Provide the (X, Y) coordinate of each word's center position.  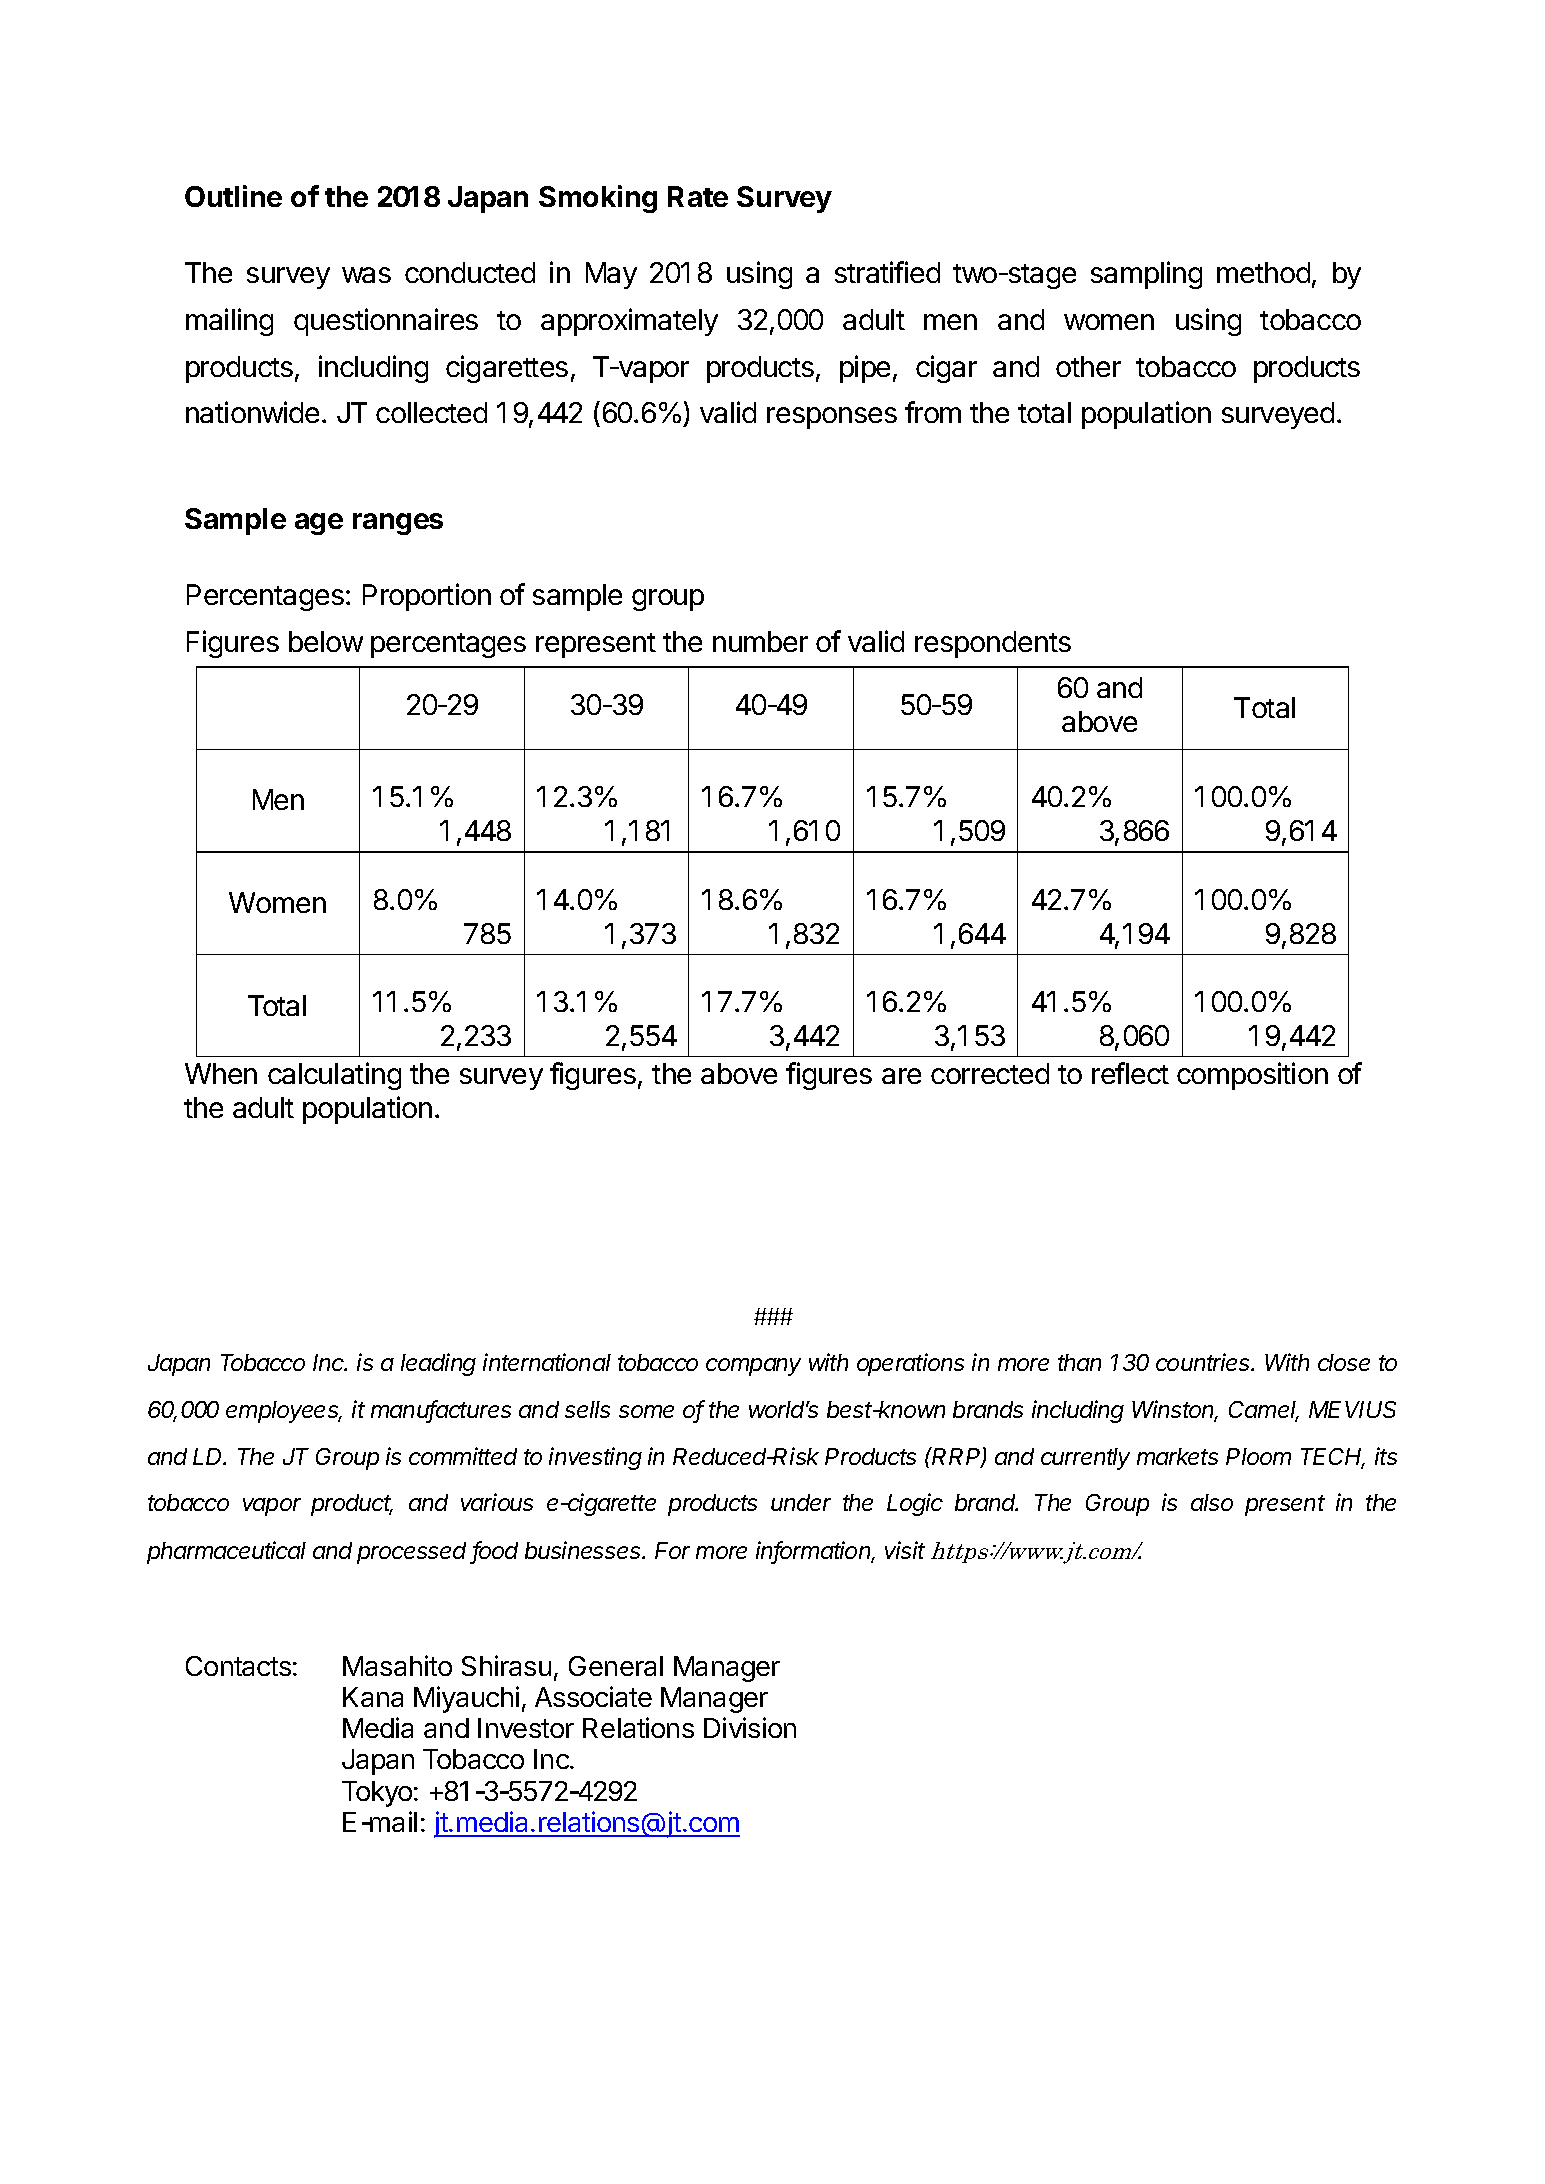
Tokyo (377, 1794)
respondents (993, 644)
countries (1204, 1362)
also (1212, 1502)
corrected (990, 1073)
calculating (334, 1076)
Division (750, 1727)
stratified (887, 272)
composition (1252, 1076)
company (753, 1367)
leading (438, 1364)
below (326, 641)
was (366, 275)
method (1263, 272)
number (760, 641)
